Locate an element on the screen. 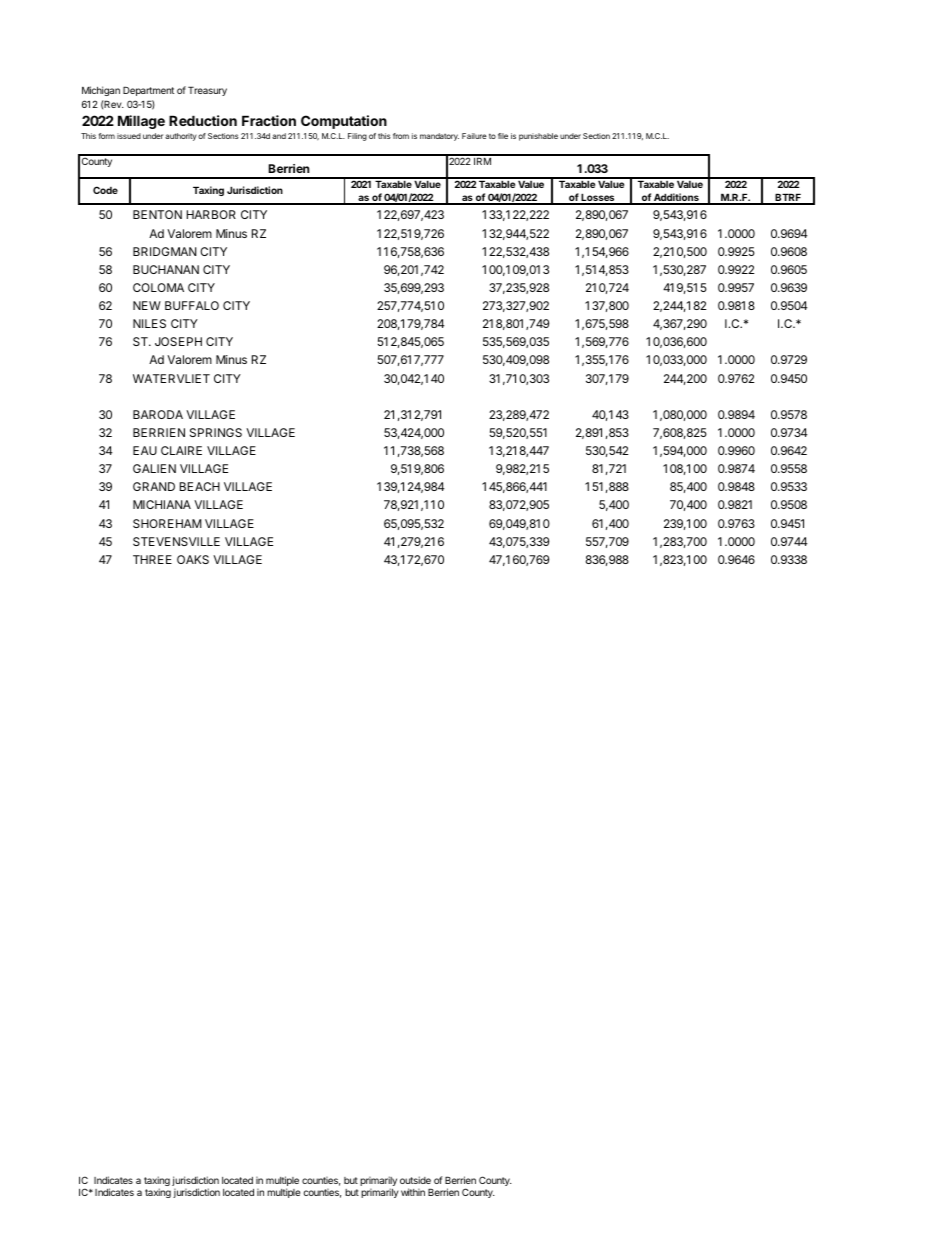  GRAND is located at coordinates (154, 486).
